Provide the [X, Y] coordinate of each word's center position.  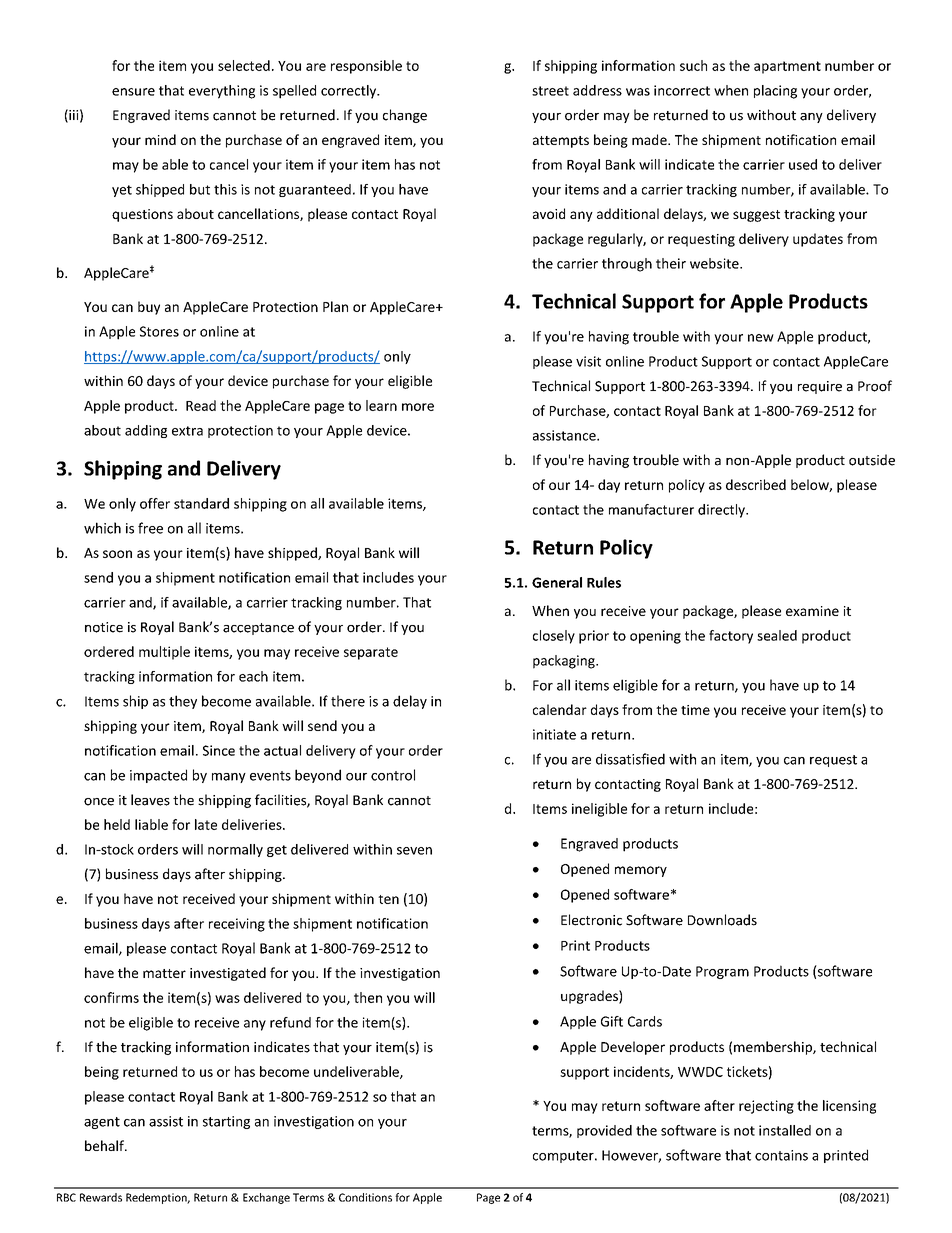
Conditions [365, 1197]
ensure [133, 92]
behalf [105, 1145]
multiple [164, 653]
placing [775, 92]
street [550, 91]
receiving [237, 925]
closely [554, 637]
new [761, 338]
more [418, 407]
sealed [777, 635]
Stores [159, 331]
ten [388, 899]
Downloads [722, 920]
